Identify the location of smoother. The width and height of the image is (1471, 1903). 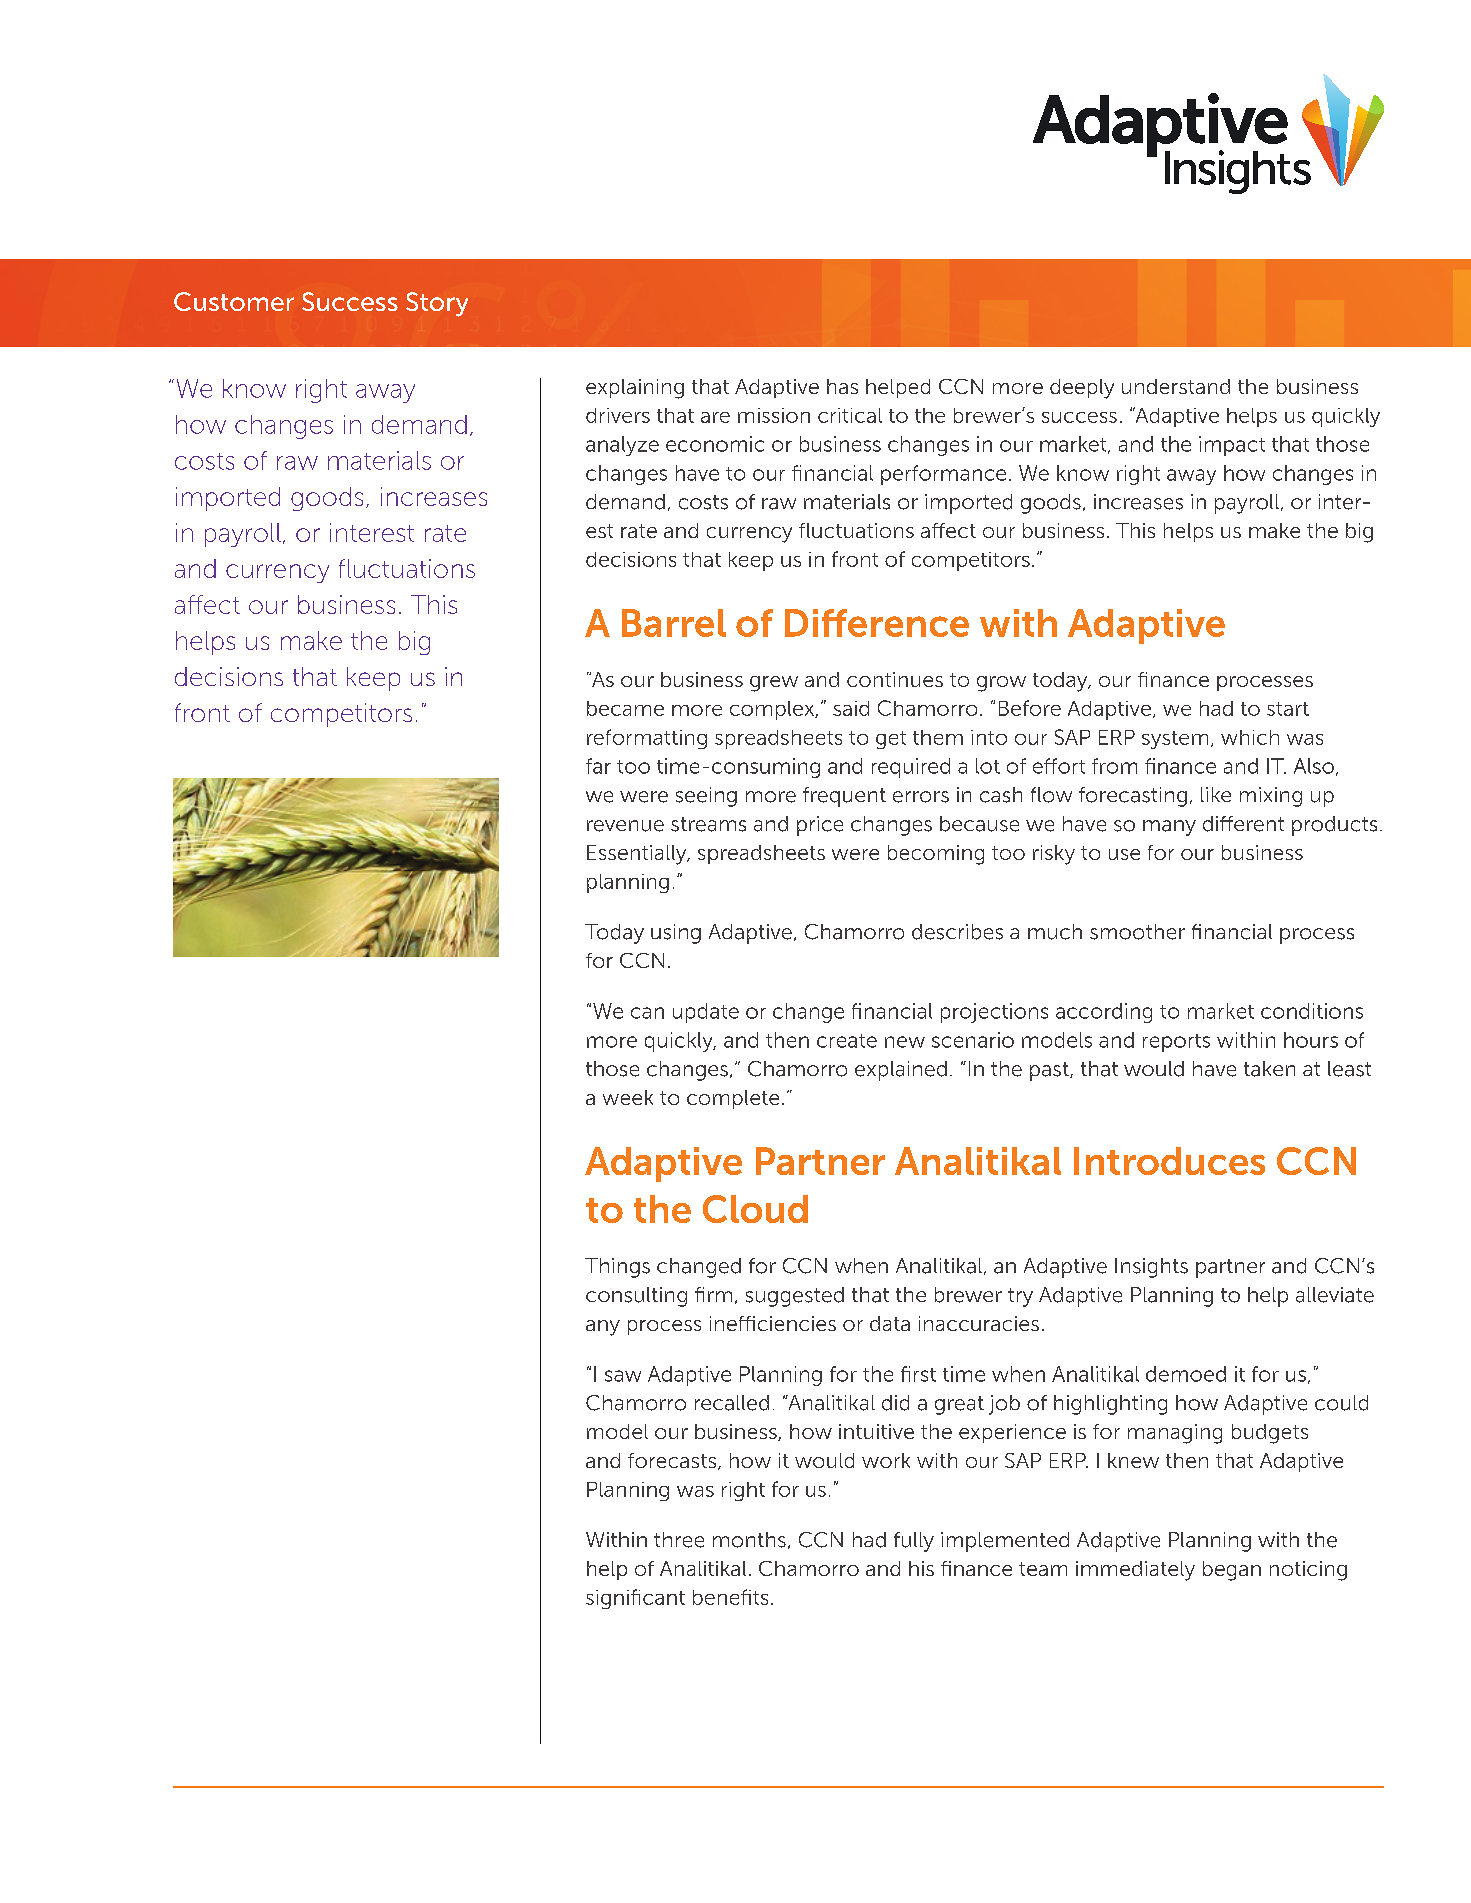
(1137, 932).
